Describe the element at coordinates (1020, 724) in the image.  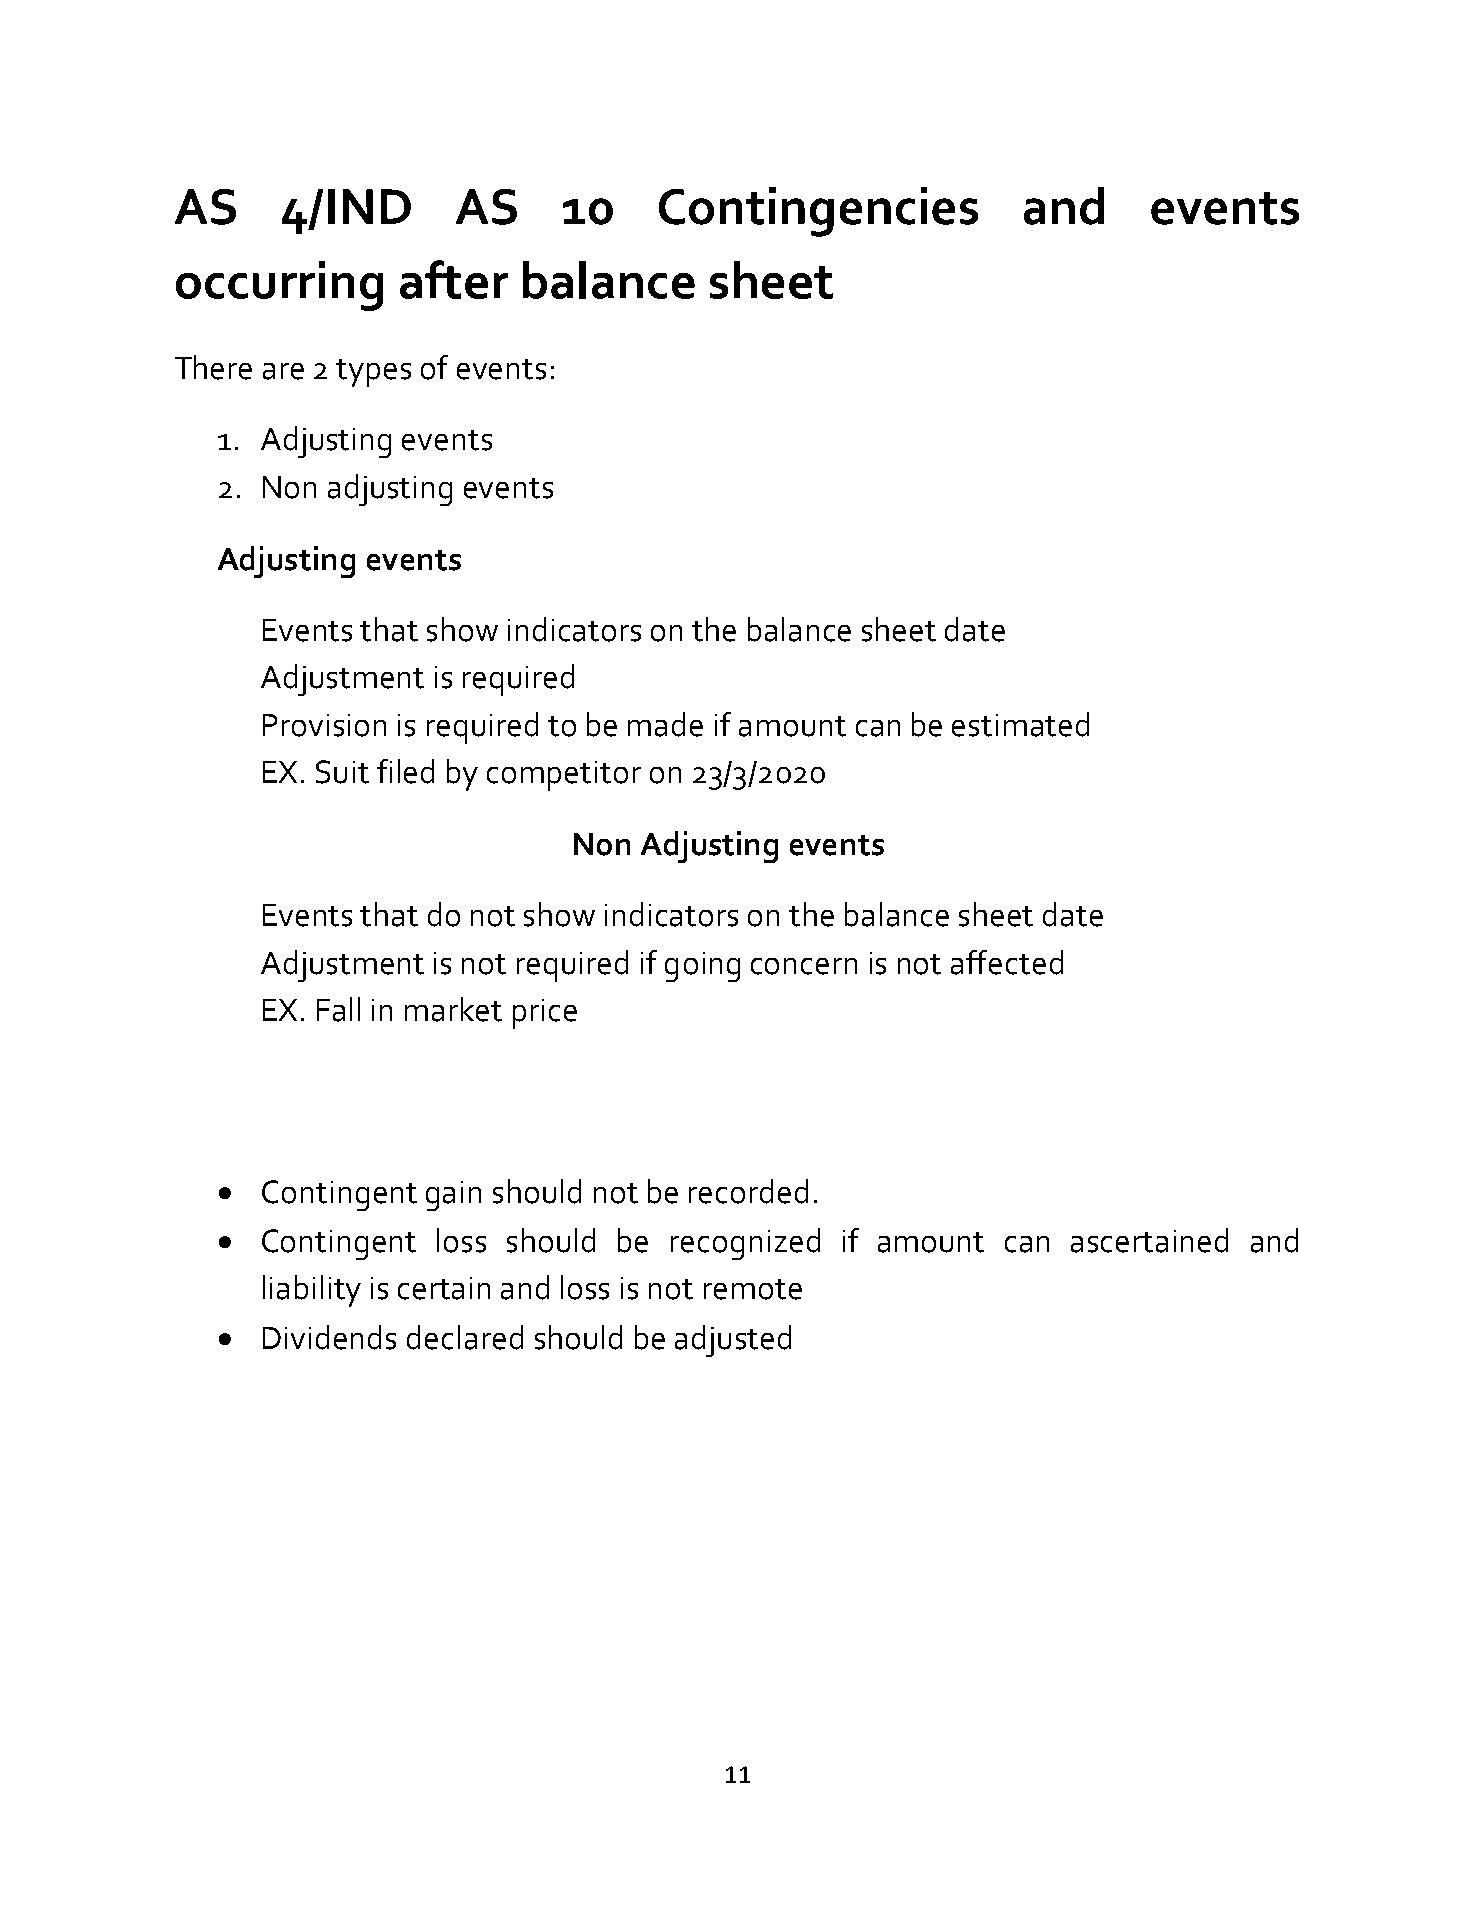
I see `estimated` at that location.
